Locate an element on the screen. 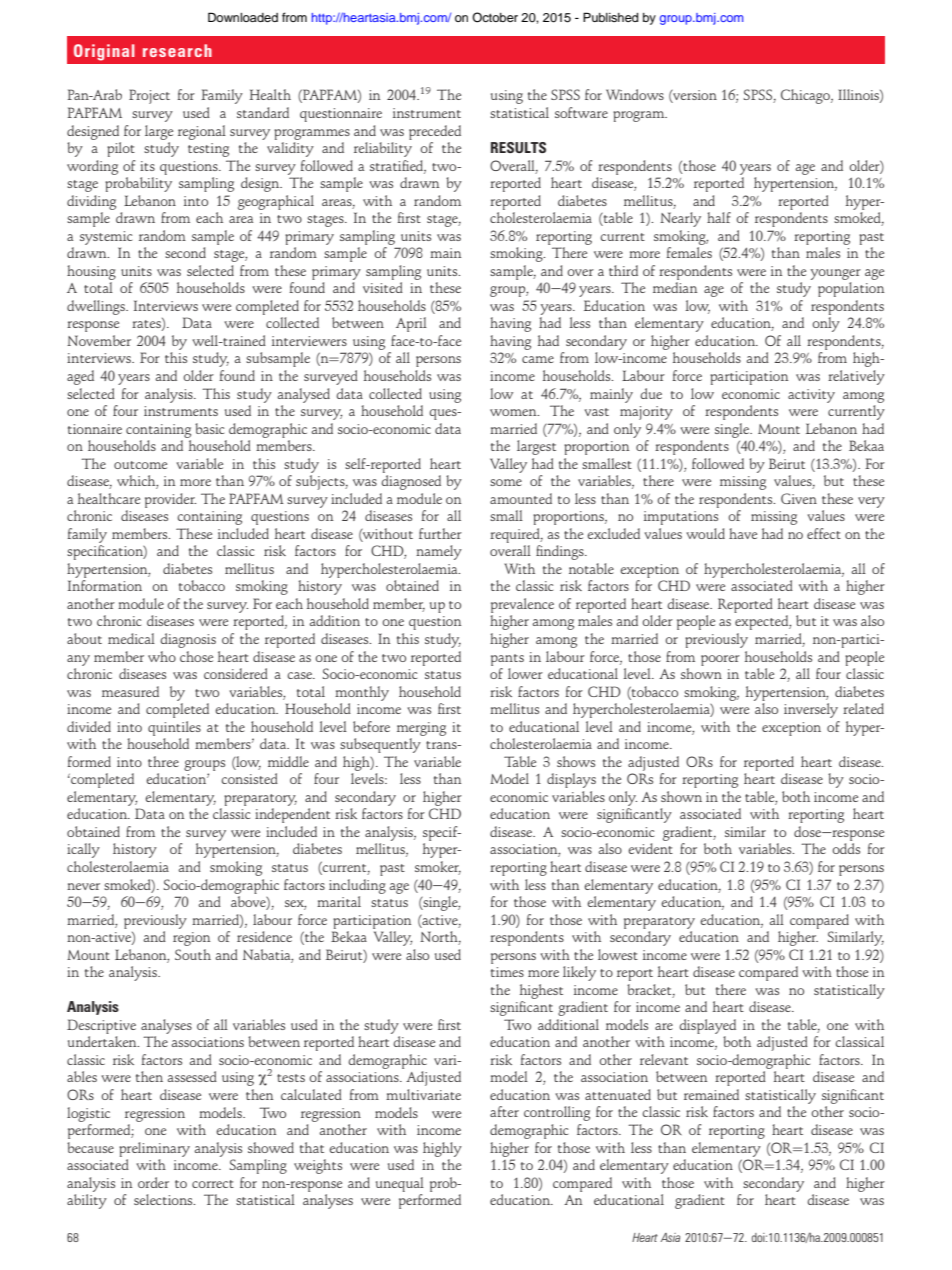 The height and width of the screenshot is (1270, 952). never is located at coordinates (83, 886).
